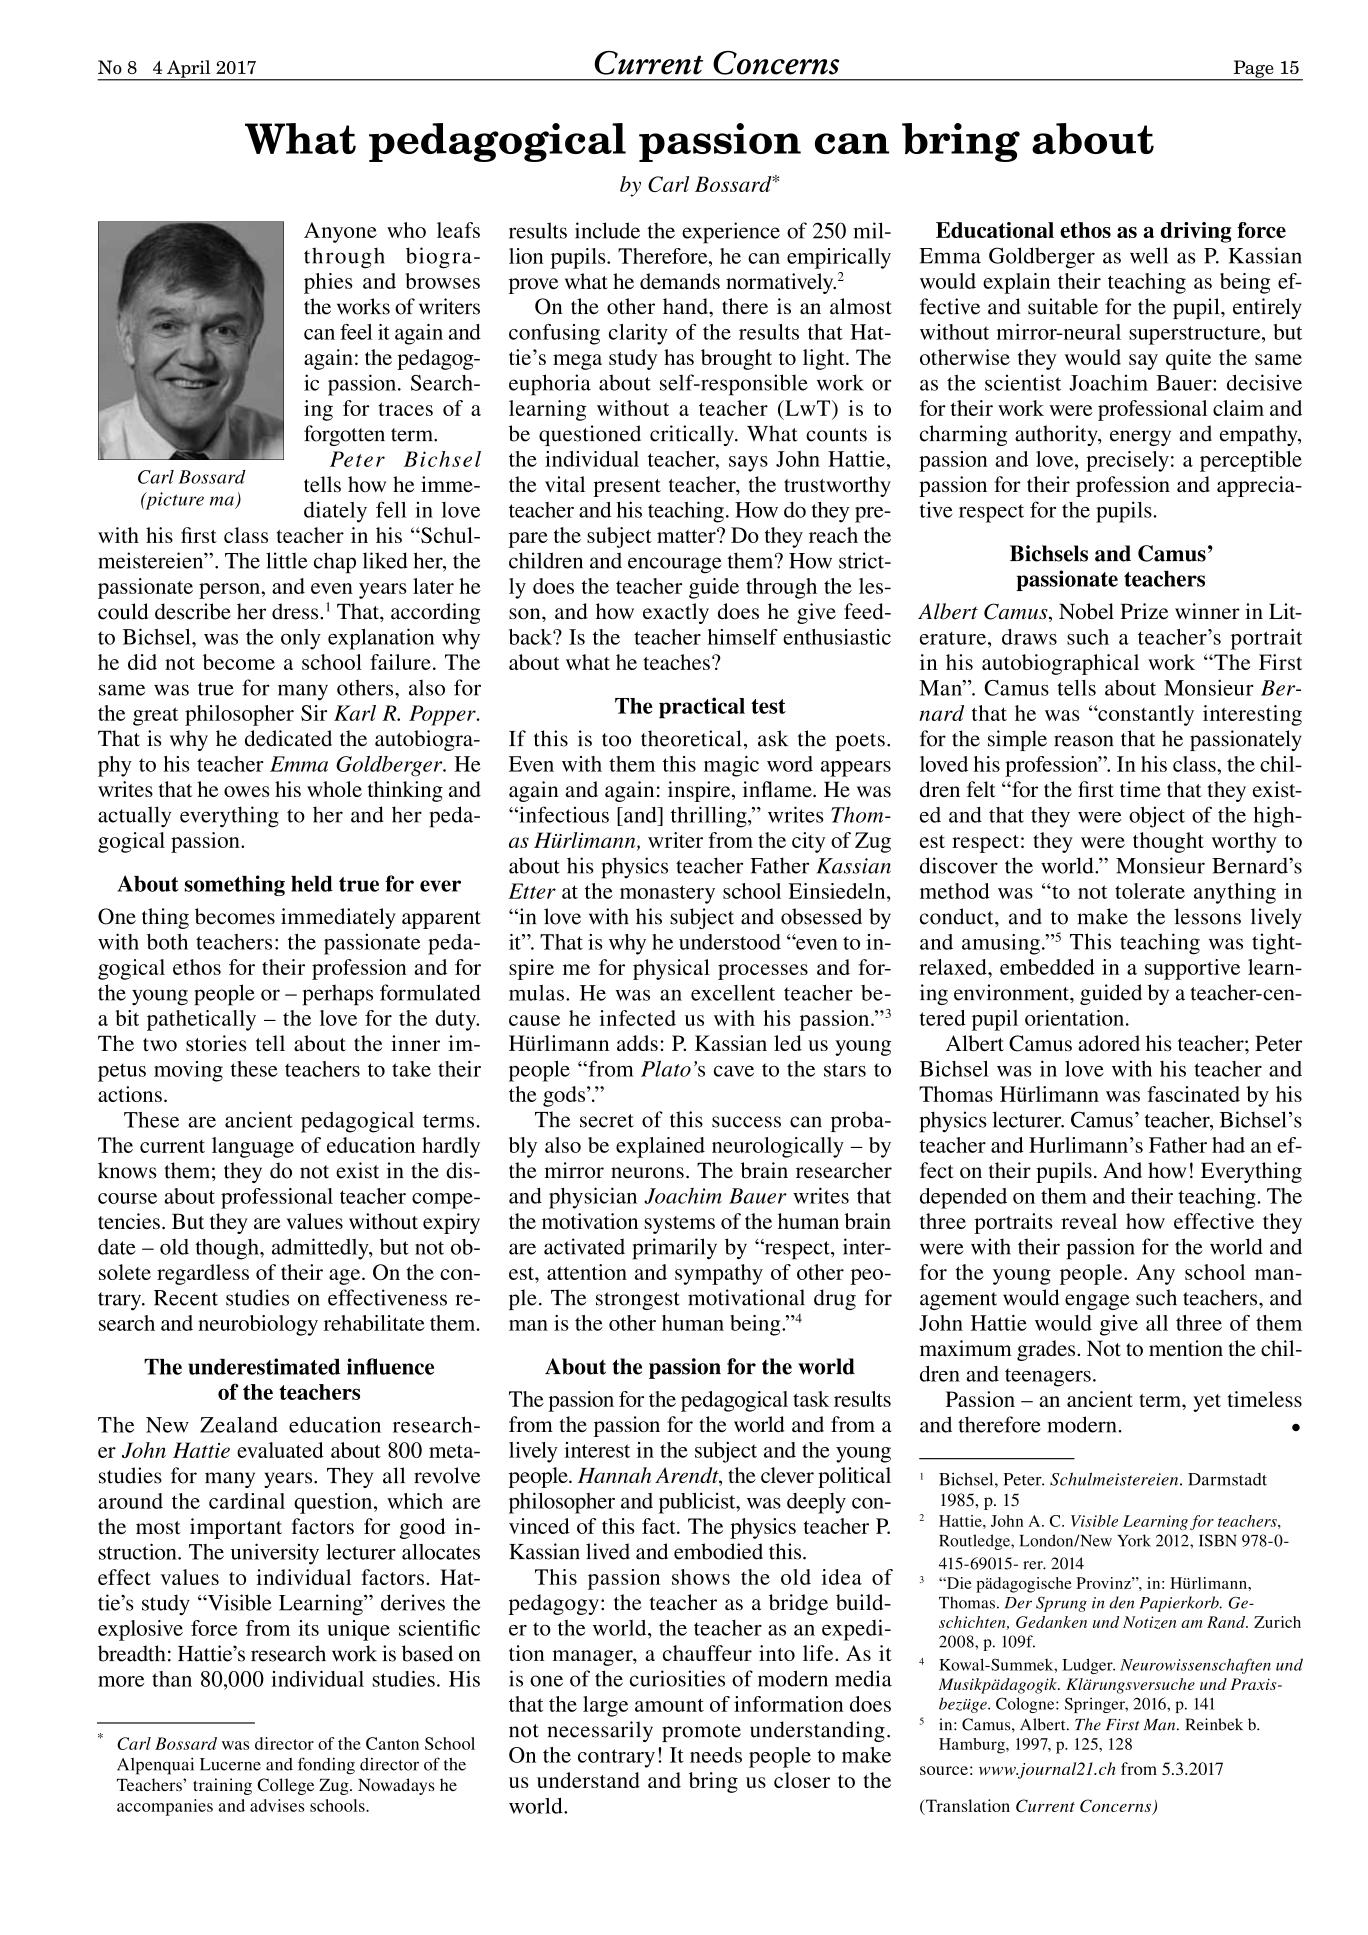 This image has height=1935, width=1368. What do you see at coordinates (189, 70) in the image?
I see `April` at bounding box center [189, 70].
